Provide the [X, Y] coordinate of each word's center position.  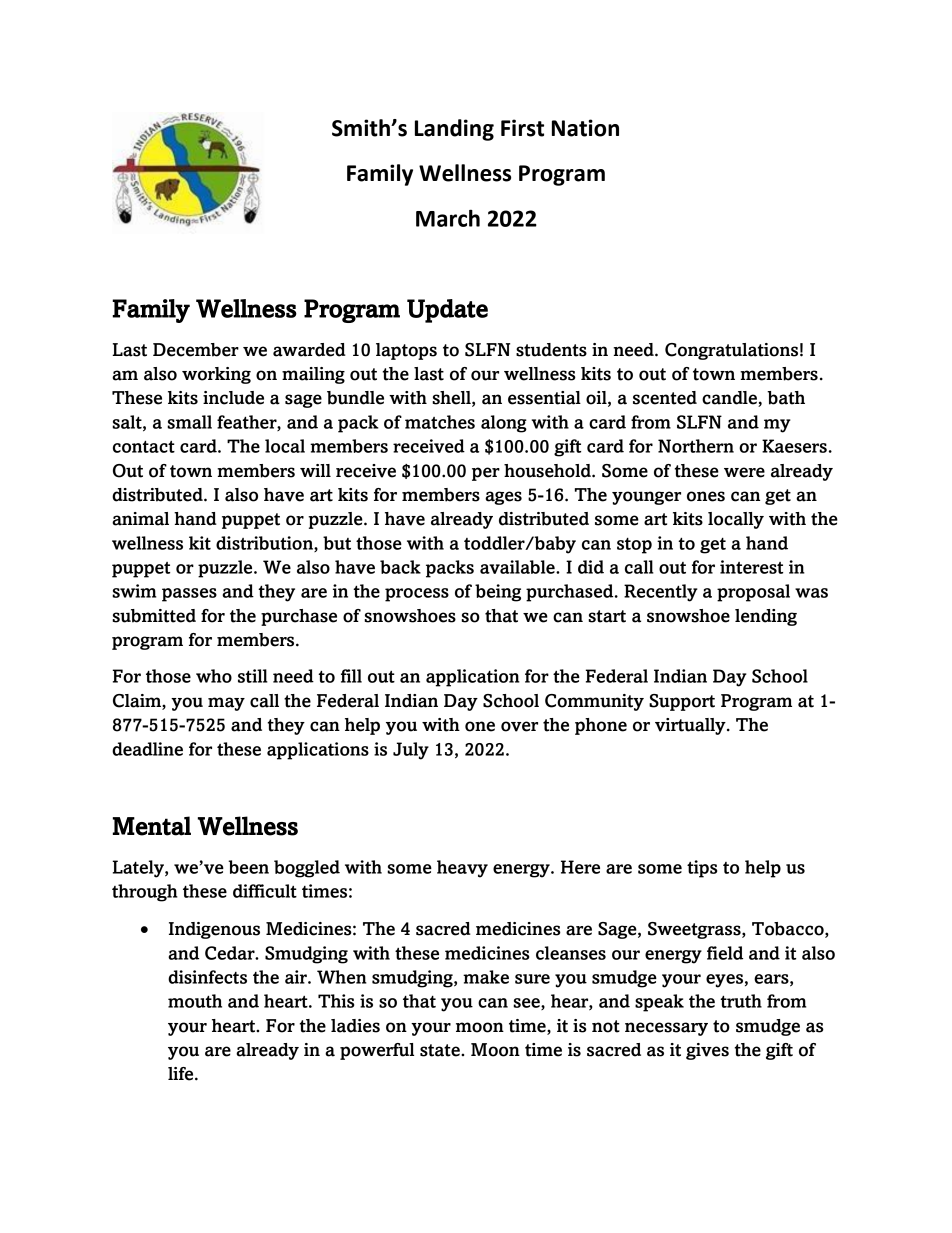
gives [707, 1051]
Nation [585, 128]
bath [786, 398]
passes [189, 595]
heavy [462, 869]
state [441, 1050]
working [216, 375]
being [498, 593]
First [522, 128]
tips [702, 869]
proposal [753, 593]
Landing [454, 130]
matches [440, 422]
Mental [152, 826]
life [182, 1074]
